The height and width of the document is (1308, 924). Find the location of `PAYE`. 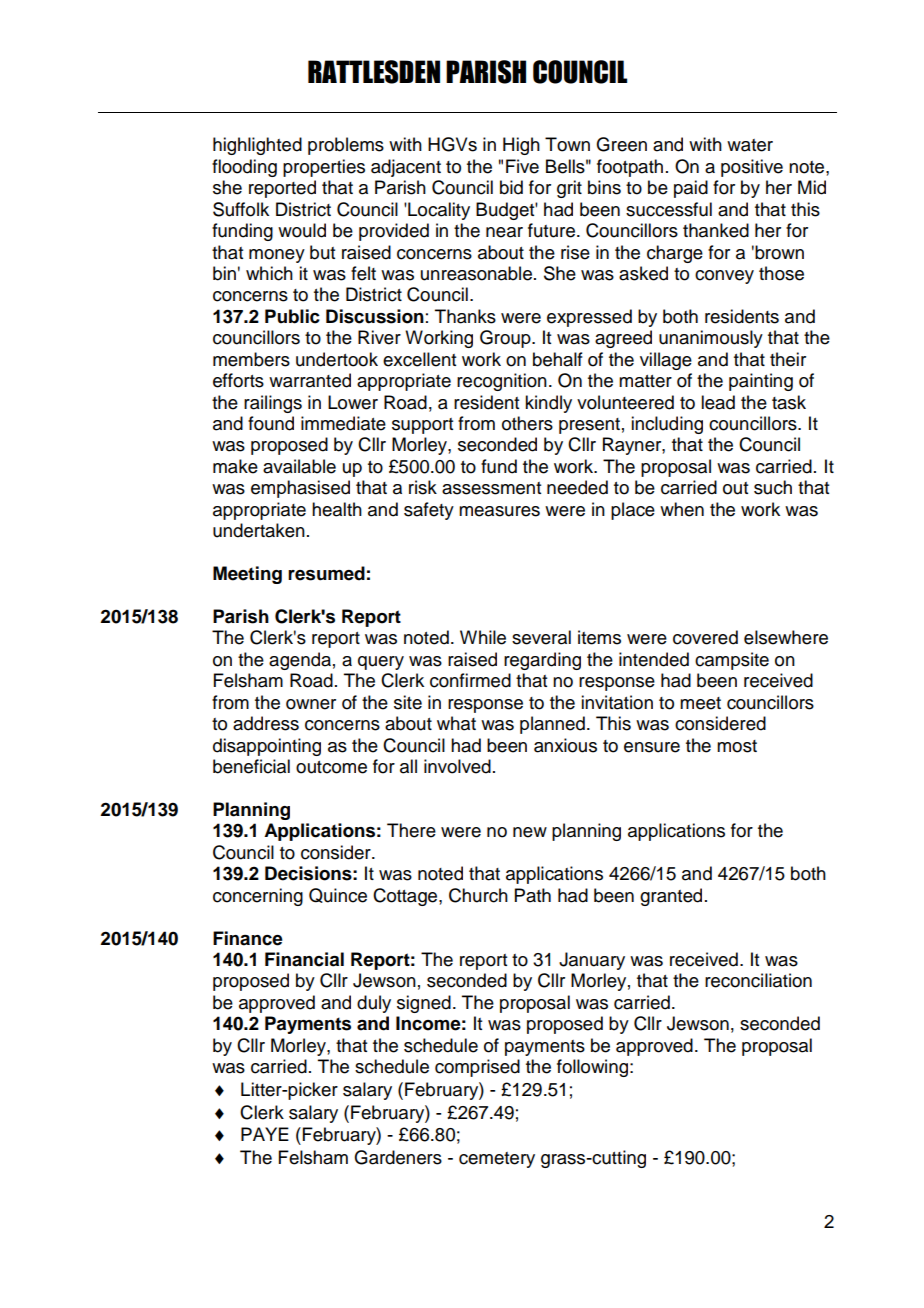

PAYE is located at coordinates (265, 1134).
